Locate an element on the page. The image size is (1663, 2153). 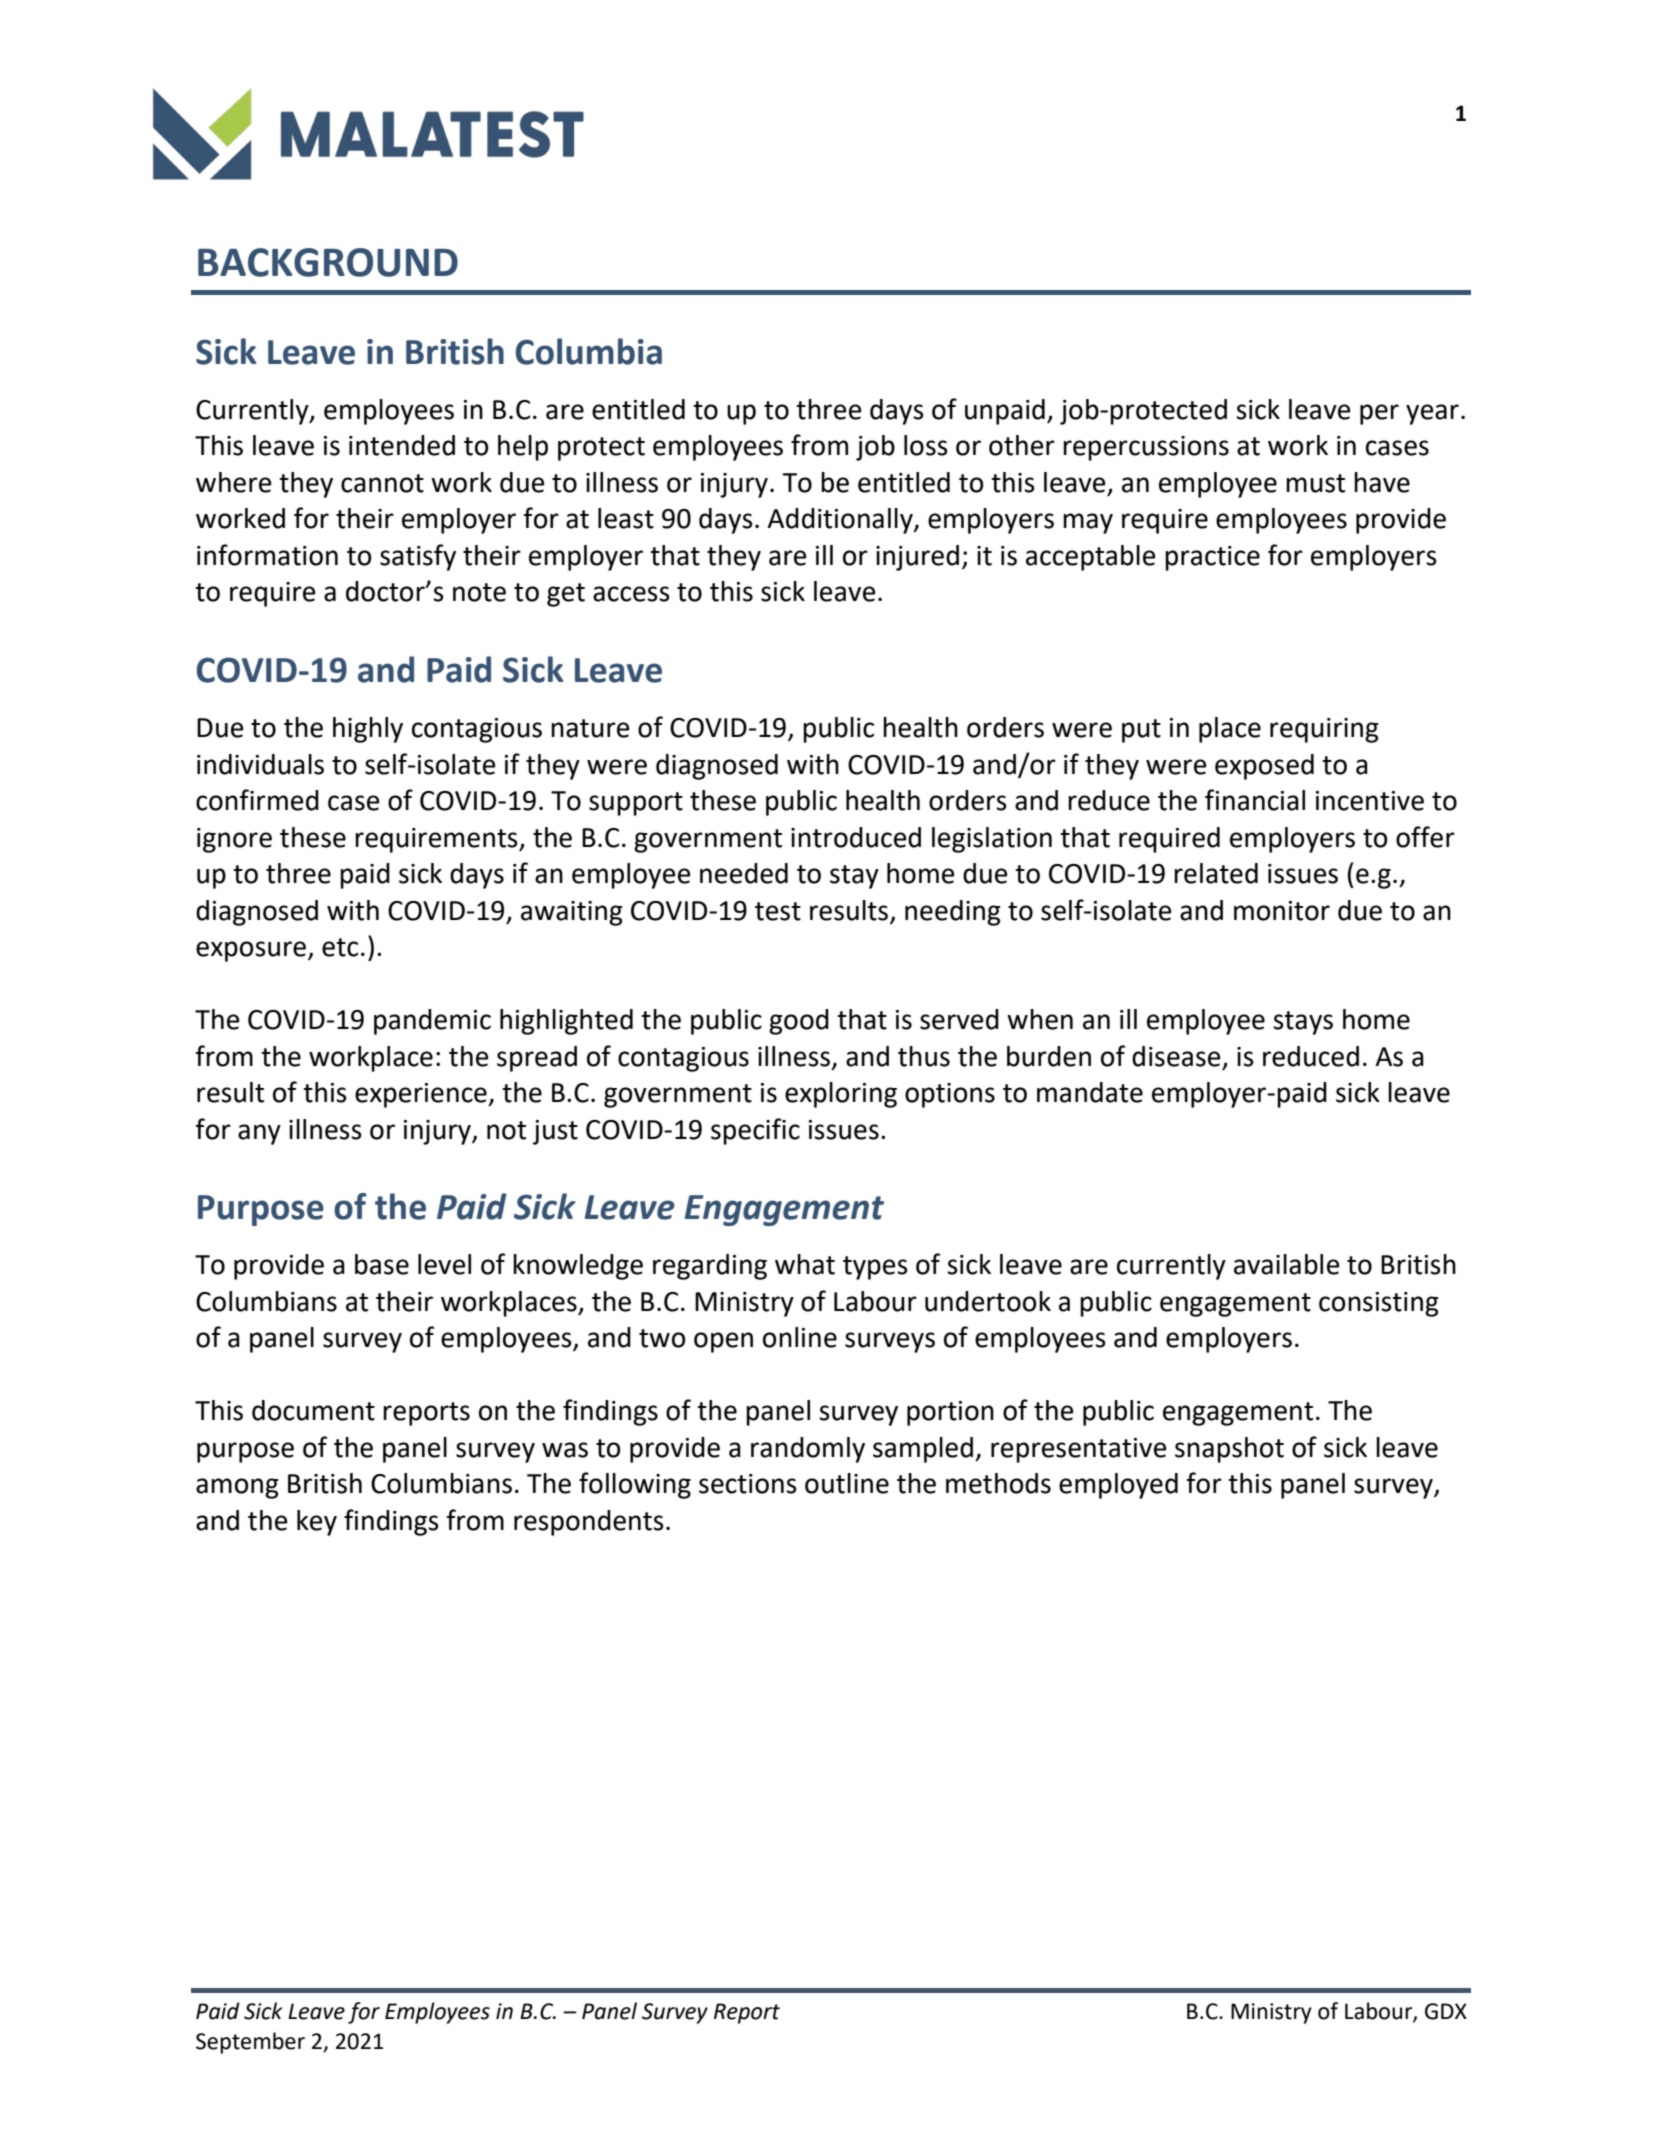
year is located at coordinates (1432, 414).
